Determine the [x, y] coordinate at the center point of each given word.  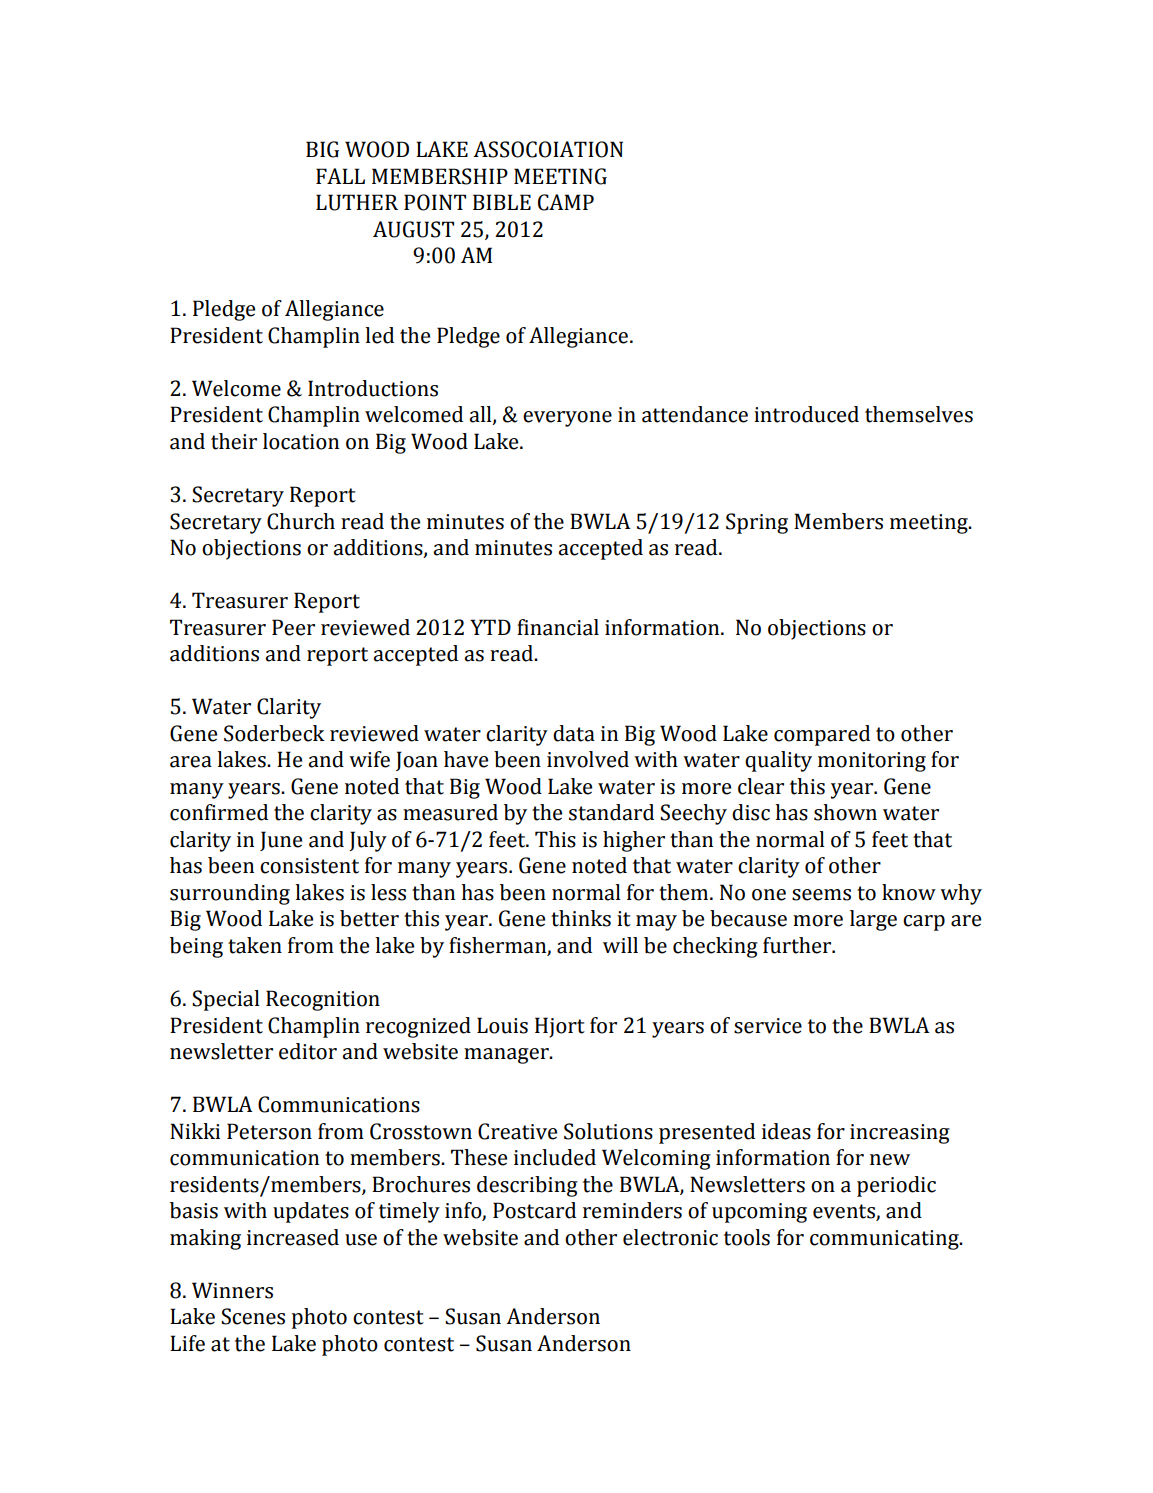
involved [588, 759]
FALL [340, 176]
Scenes [253, 1316]
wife [369, 759]
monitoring [872, 762]
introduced [806, 414]
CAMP [566, 202]
